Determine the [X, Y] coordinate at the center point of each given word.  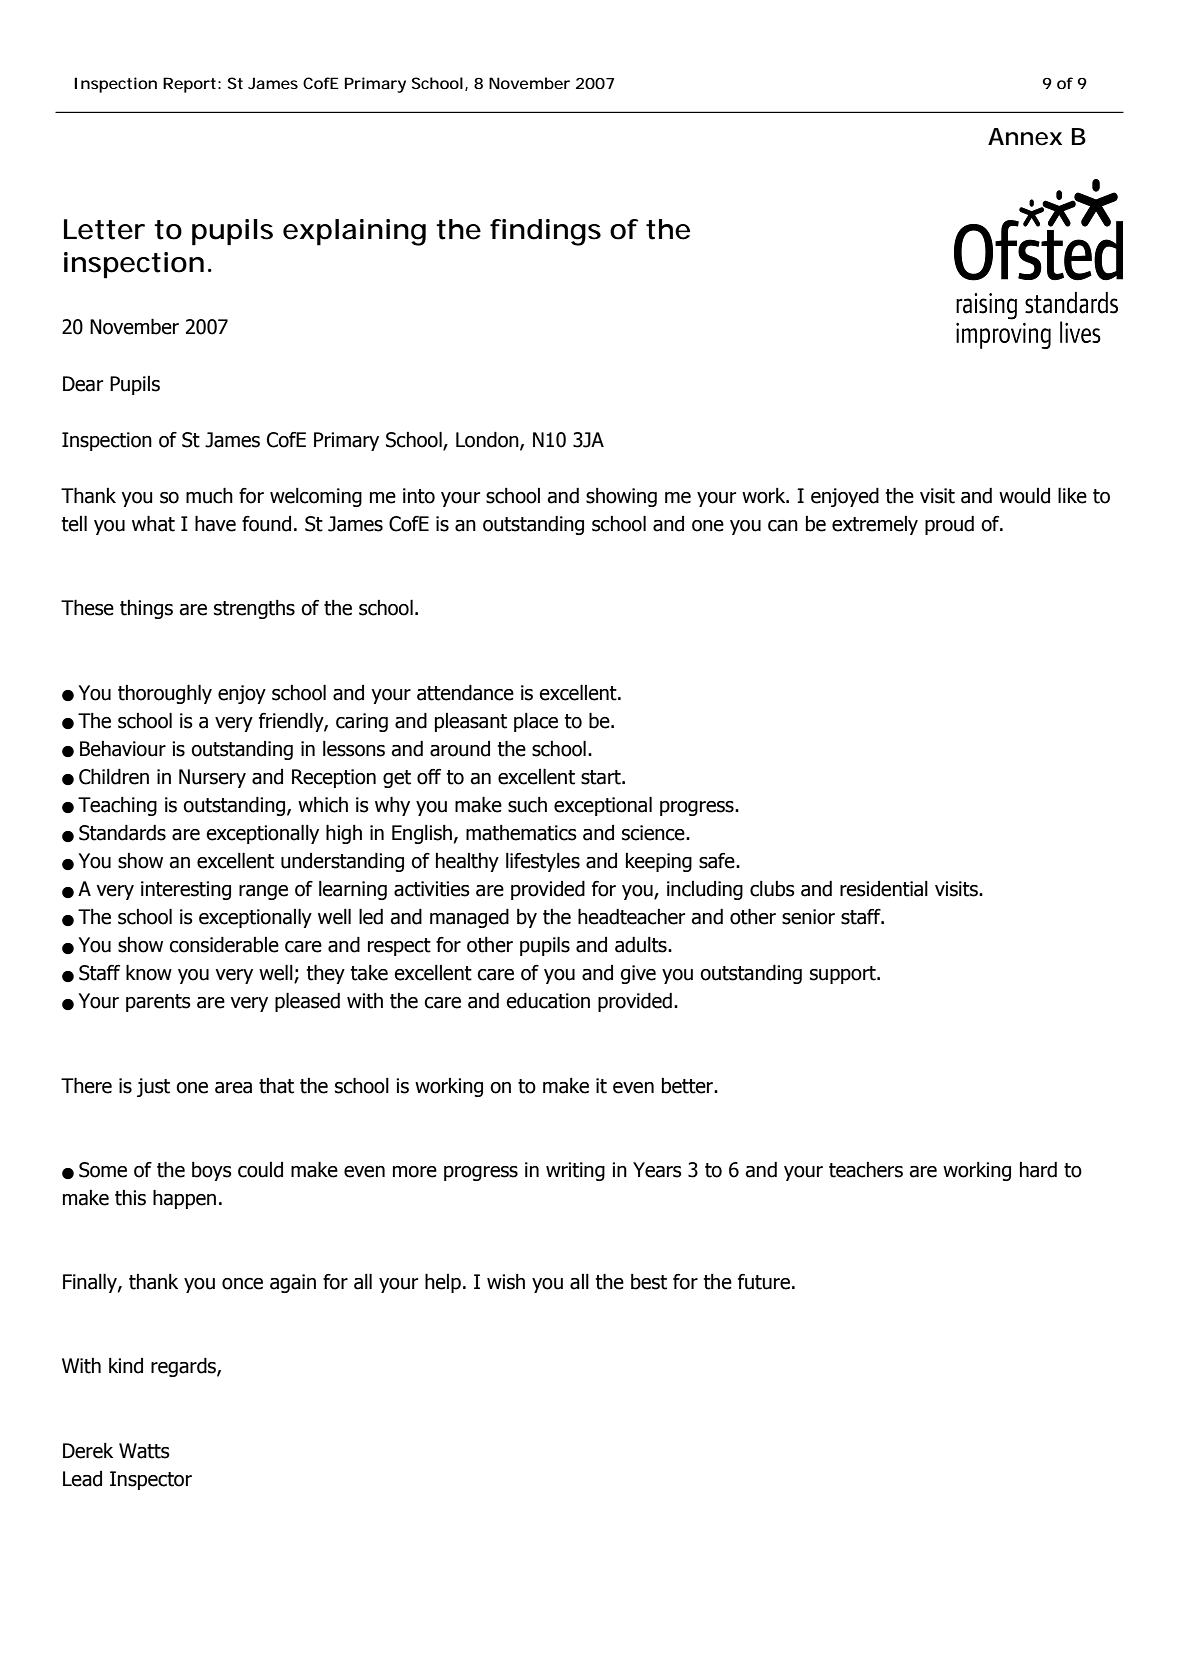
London [488, 440]
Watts [144, 1451]
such [527, 805]
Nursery [212, 778]
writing [575, 1171]
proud [949, 525]
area [233, 1088]
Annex [1025, 137]
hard [1038, 1170]
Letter [104, 229]
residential [884, 889]
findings [545, 232]
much [209, 495]
